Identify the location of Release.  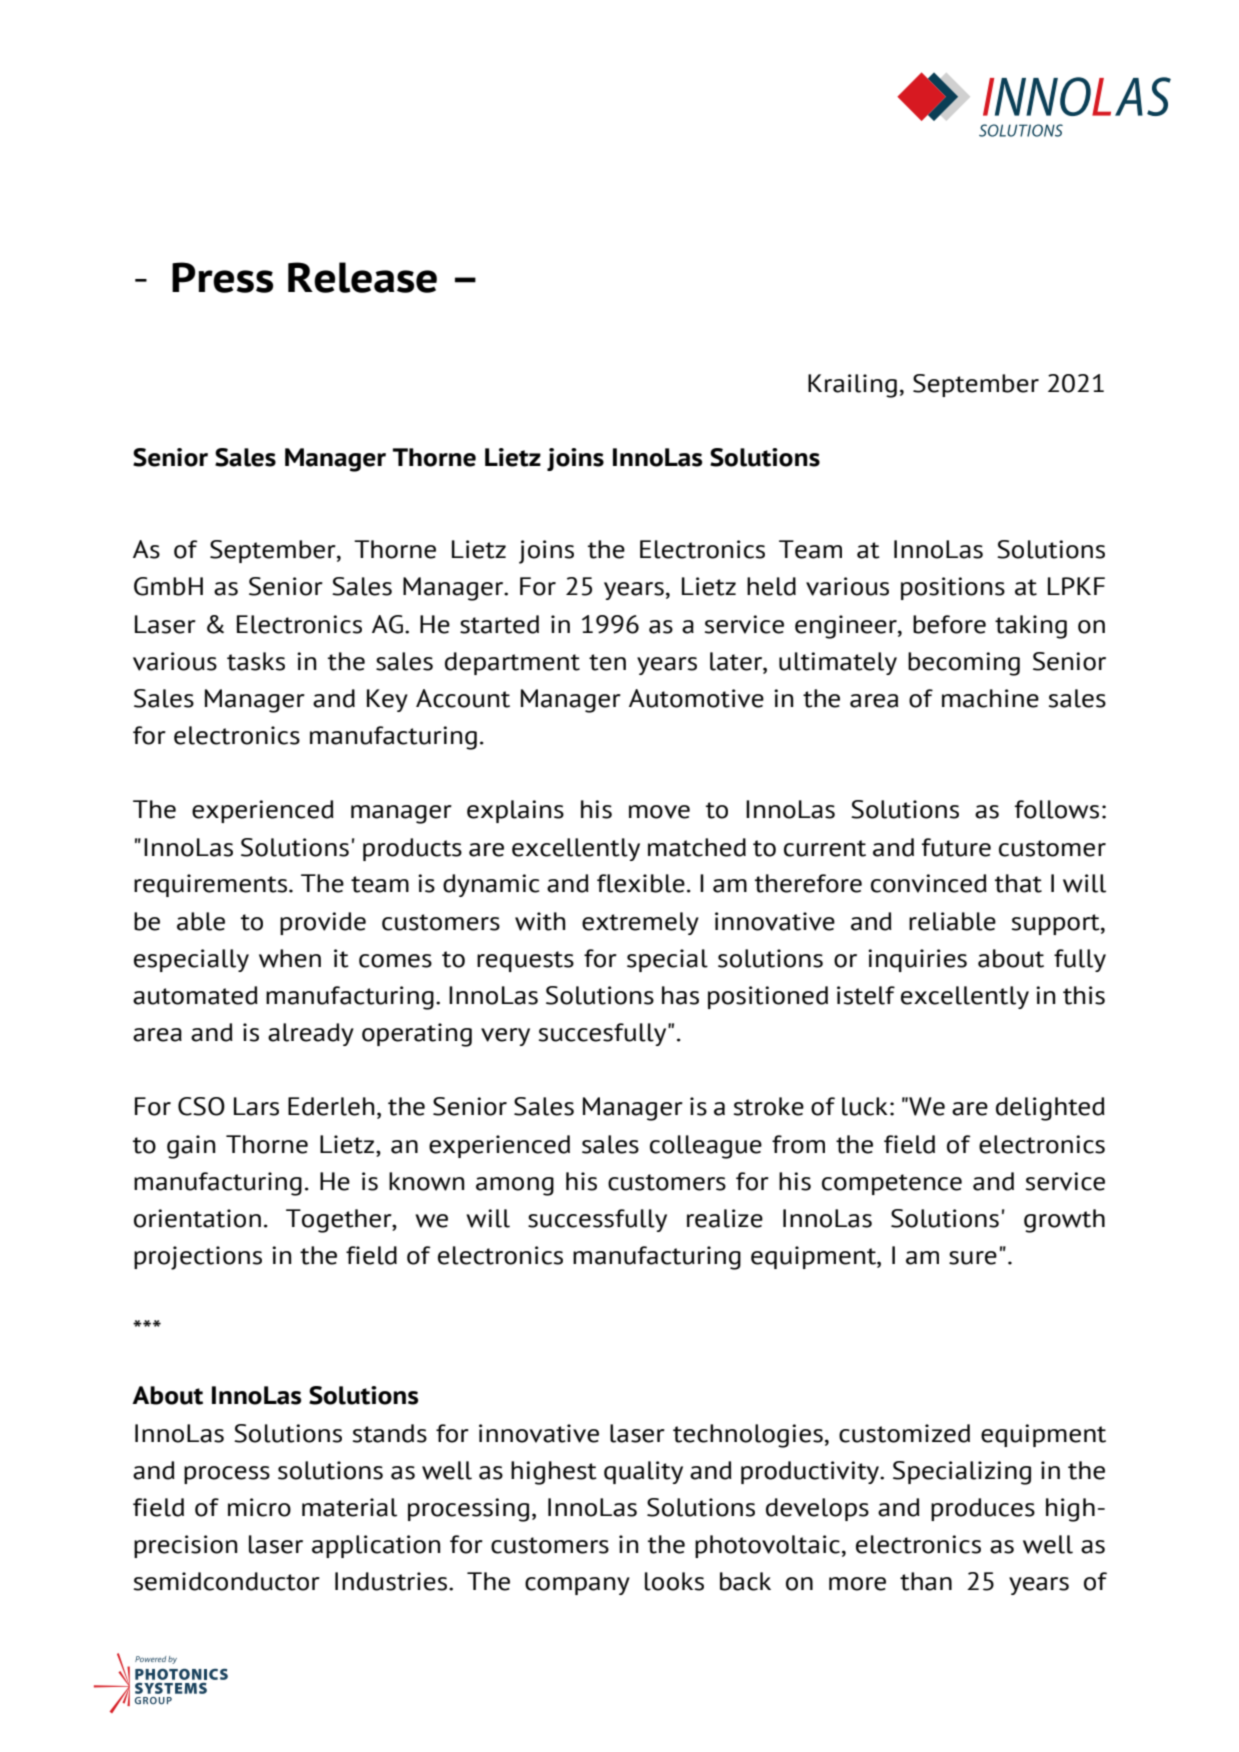
(362, 277).
